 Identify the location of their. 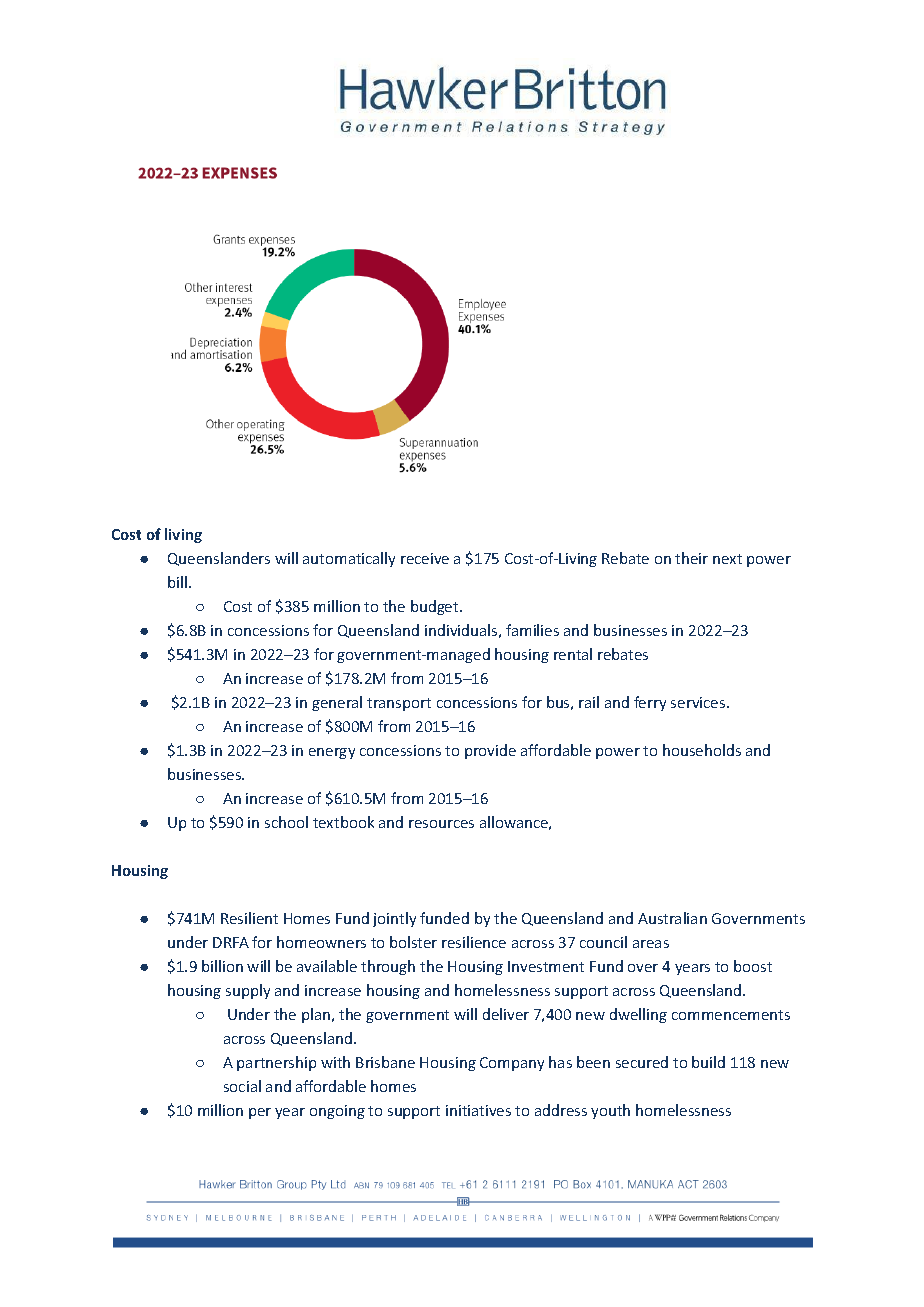
(691, 558).
